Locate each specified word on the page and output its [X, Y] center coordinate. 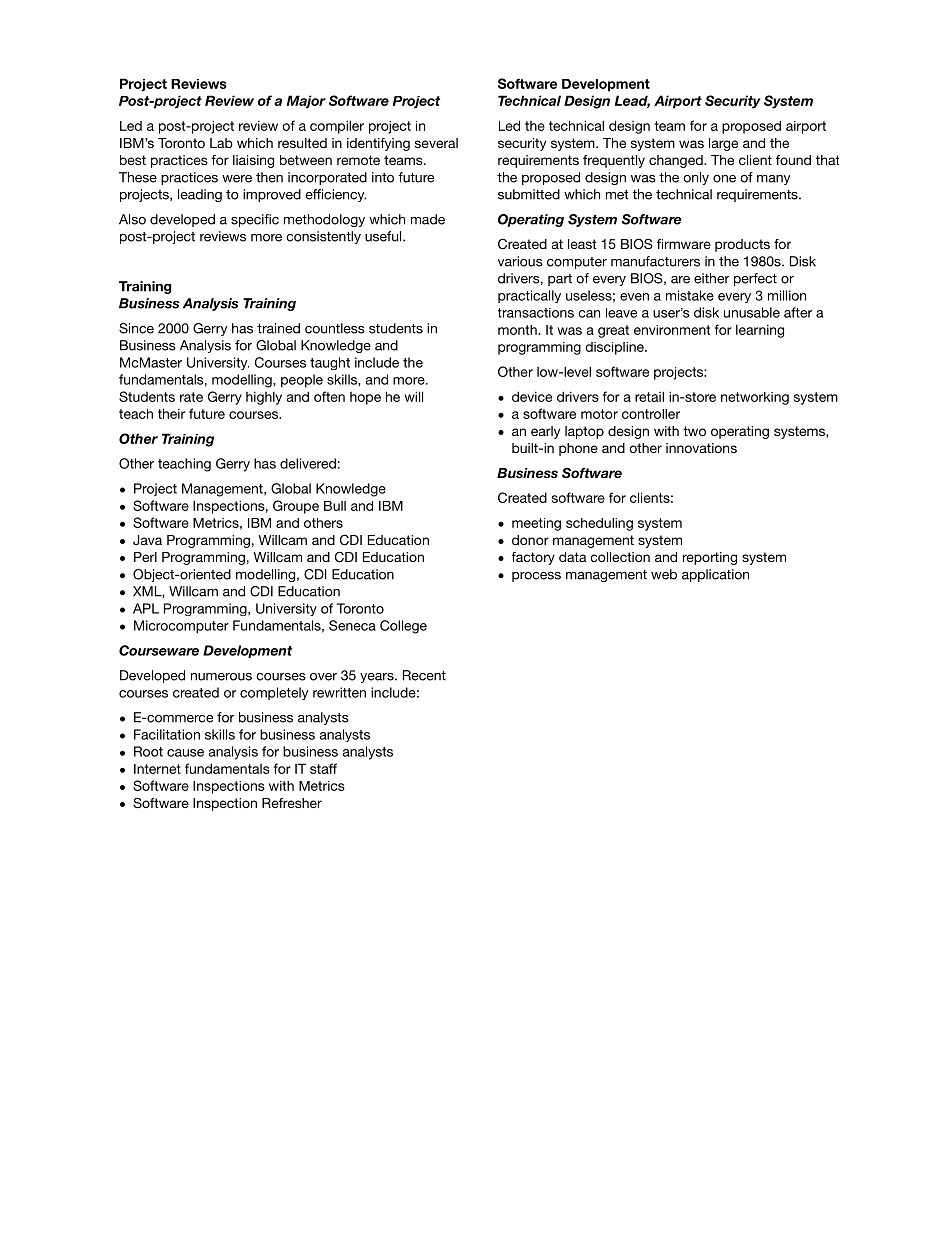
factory [533, 558]
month [518, 330]
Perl [145, 557]
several [436, 143]
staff [323, 768]
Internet [157, 769]
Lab [221, 143]
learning [760, 331]
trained [278, 328]
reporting [710, 558]
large [723, 144]
